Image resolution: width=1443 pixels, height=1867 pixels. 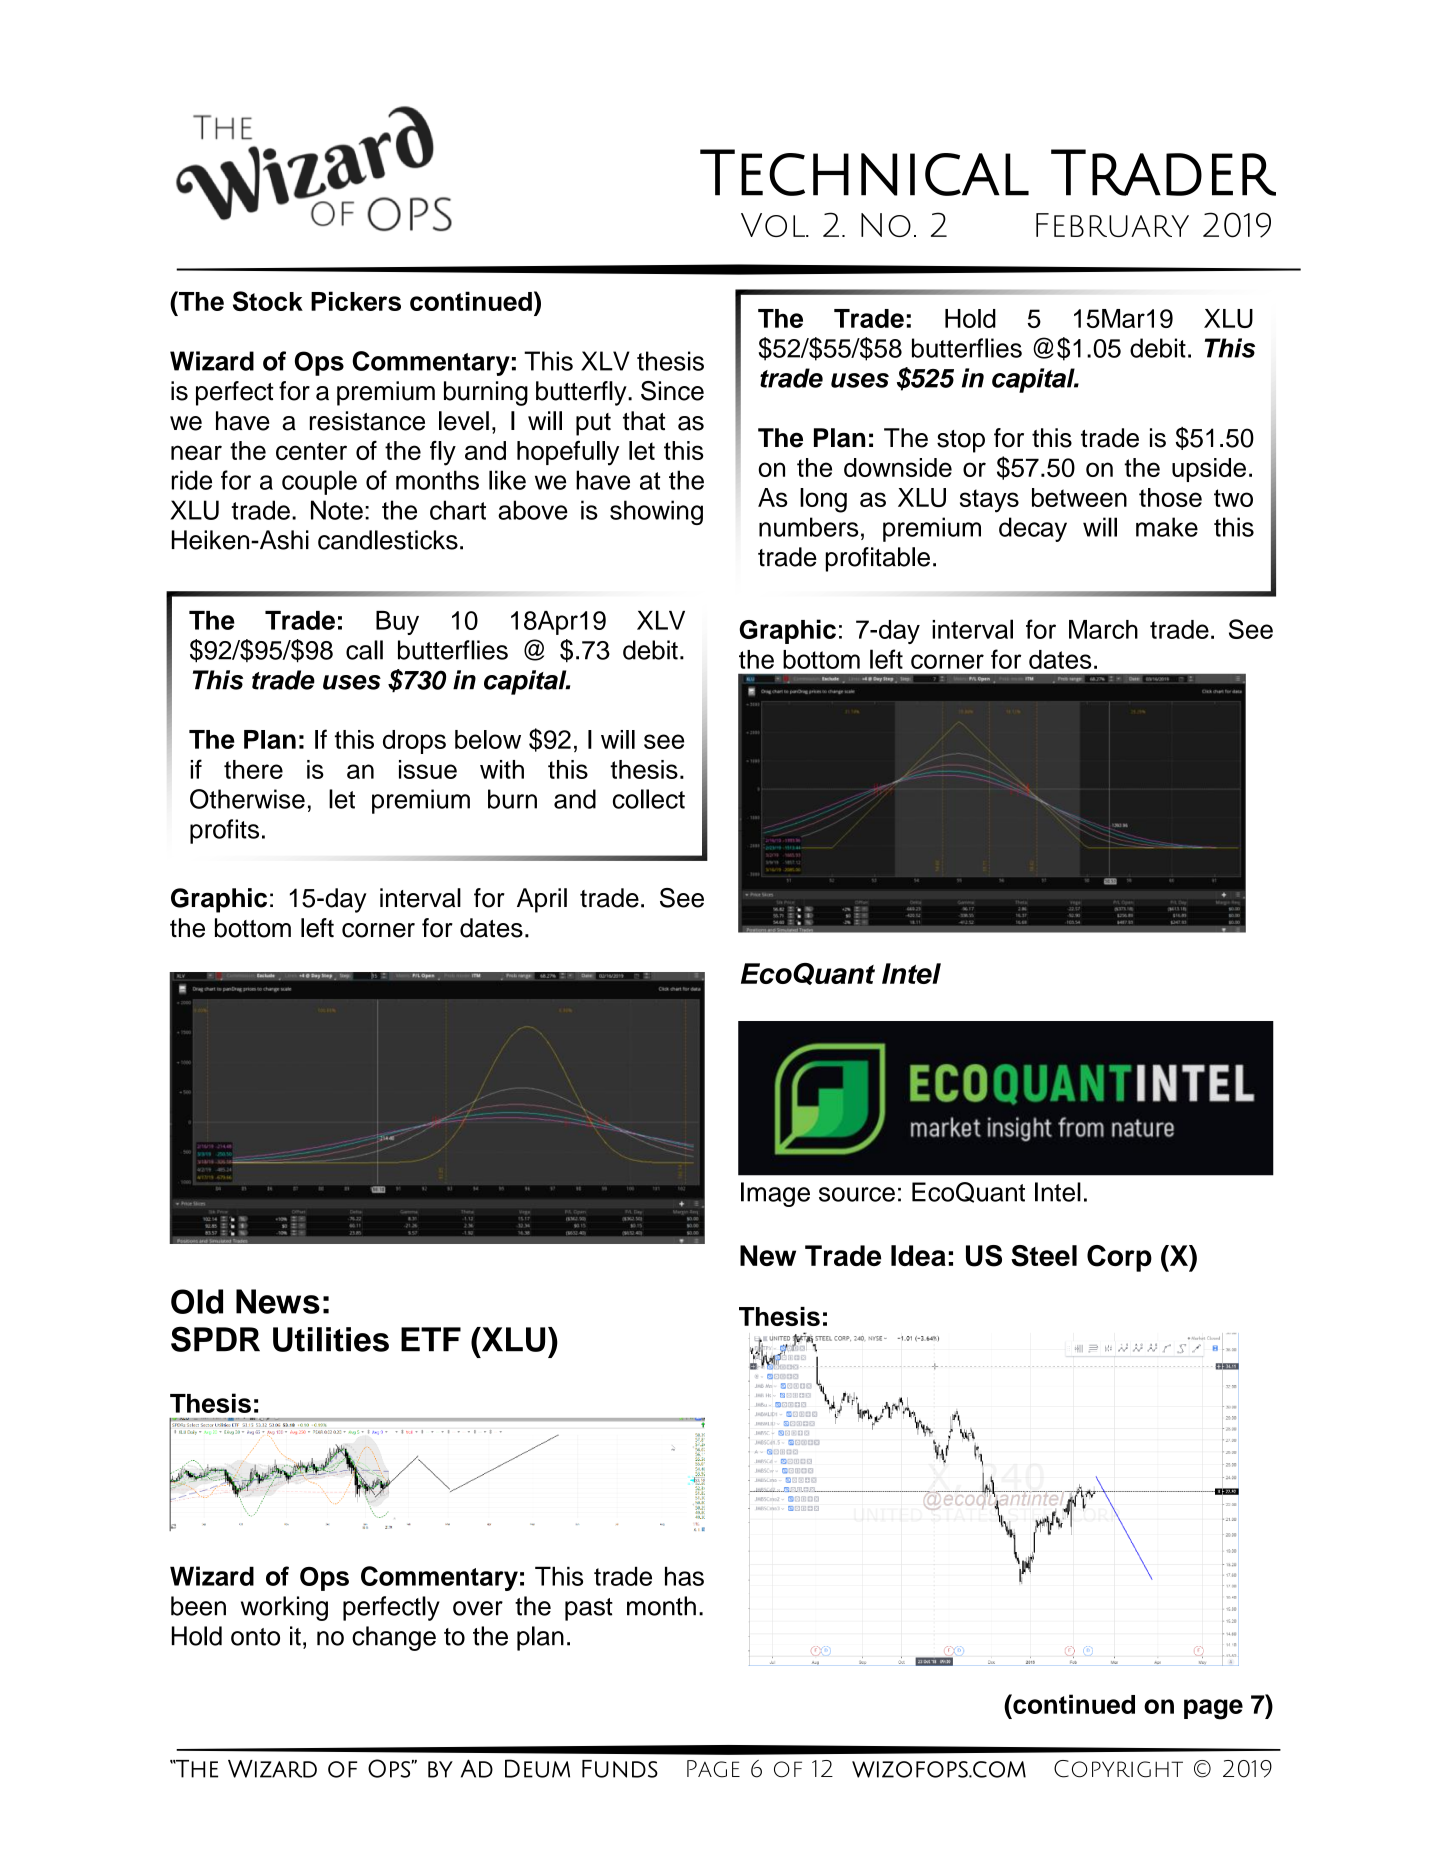 I want to click on profits, so click(x=224, y=831).
